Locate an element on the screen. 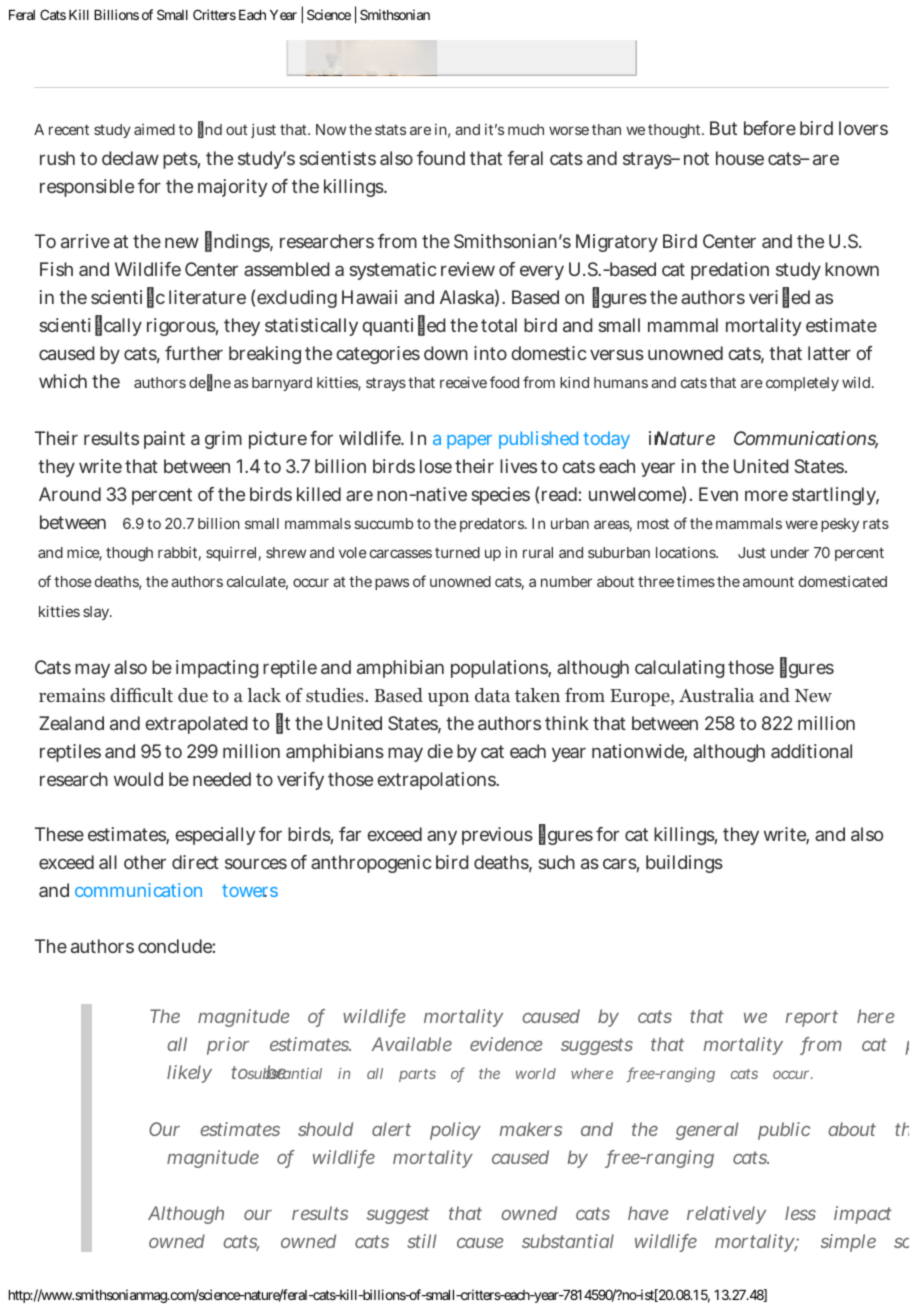 The image size is (924, 1308). house is located at coordinates (740, 158).
